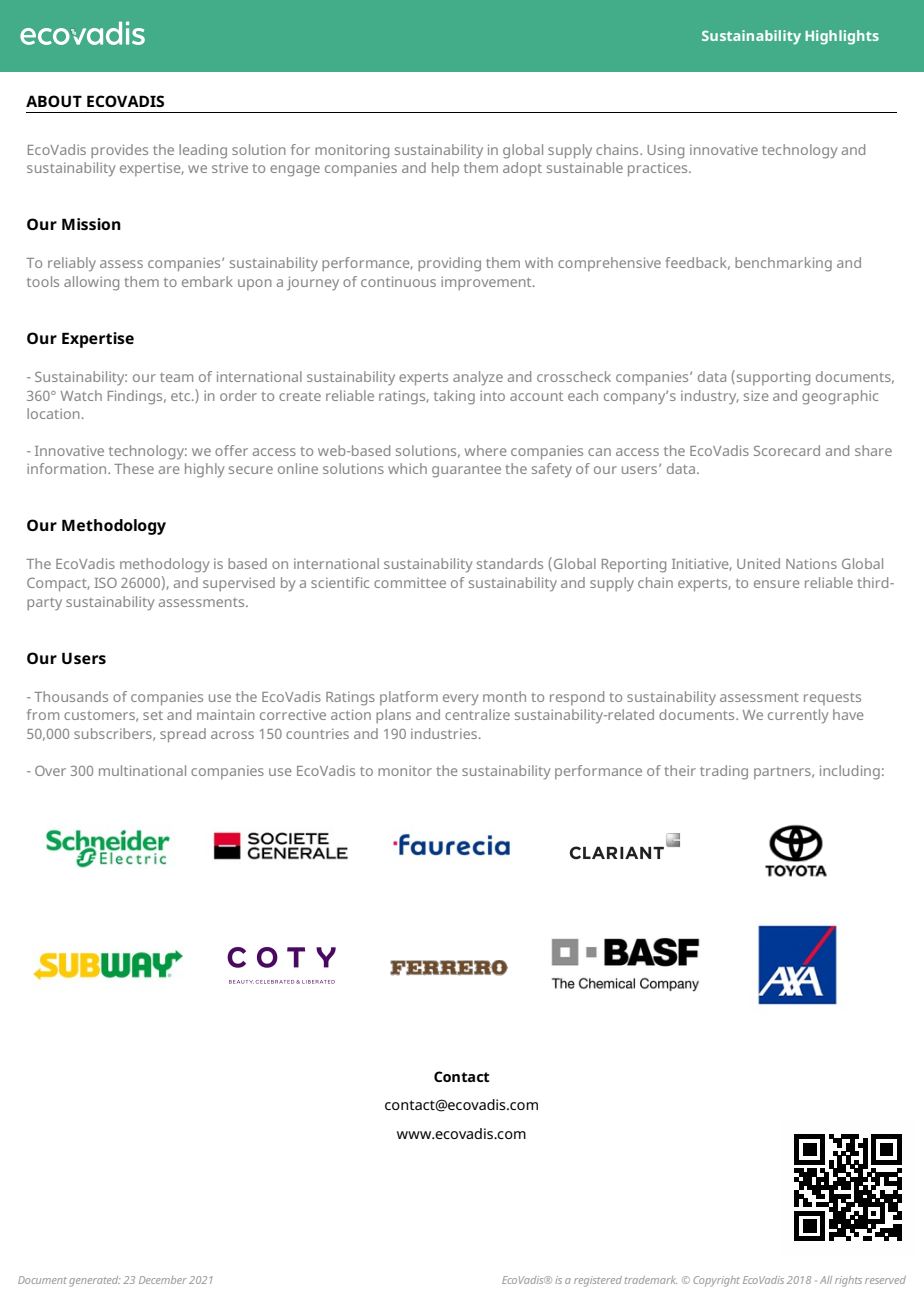  Describe the element at coordinates (54, 101) in the document. I see `ABOUT` at that location.
